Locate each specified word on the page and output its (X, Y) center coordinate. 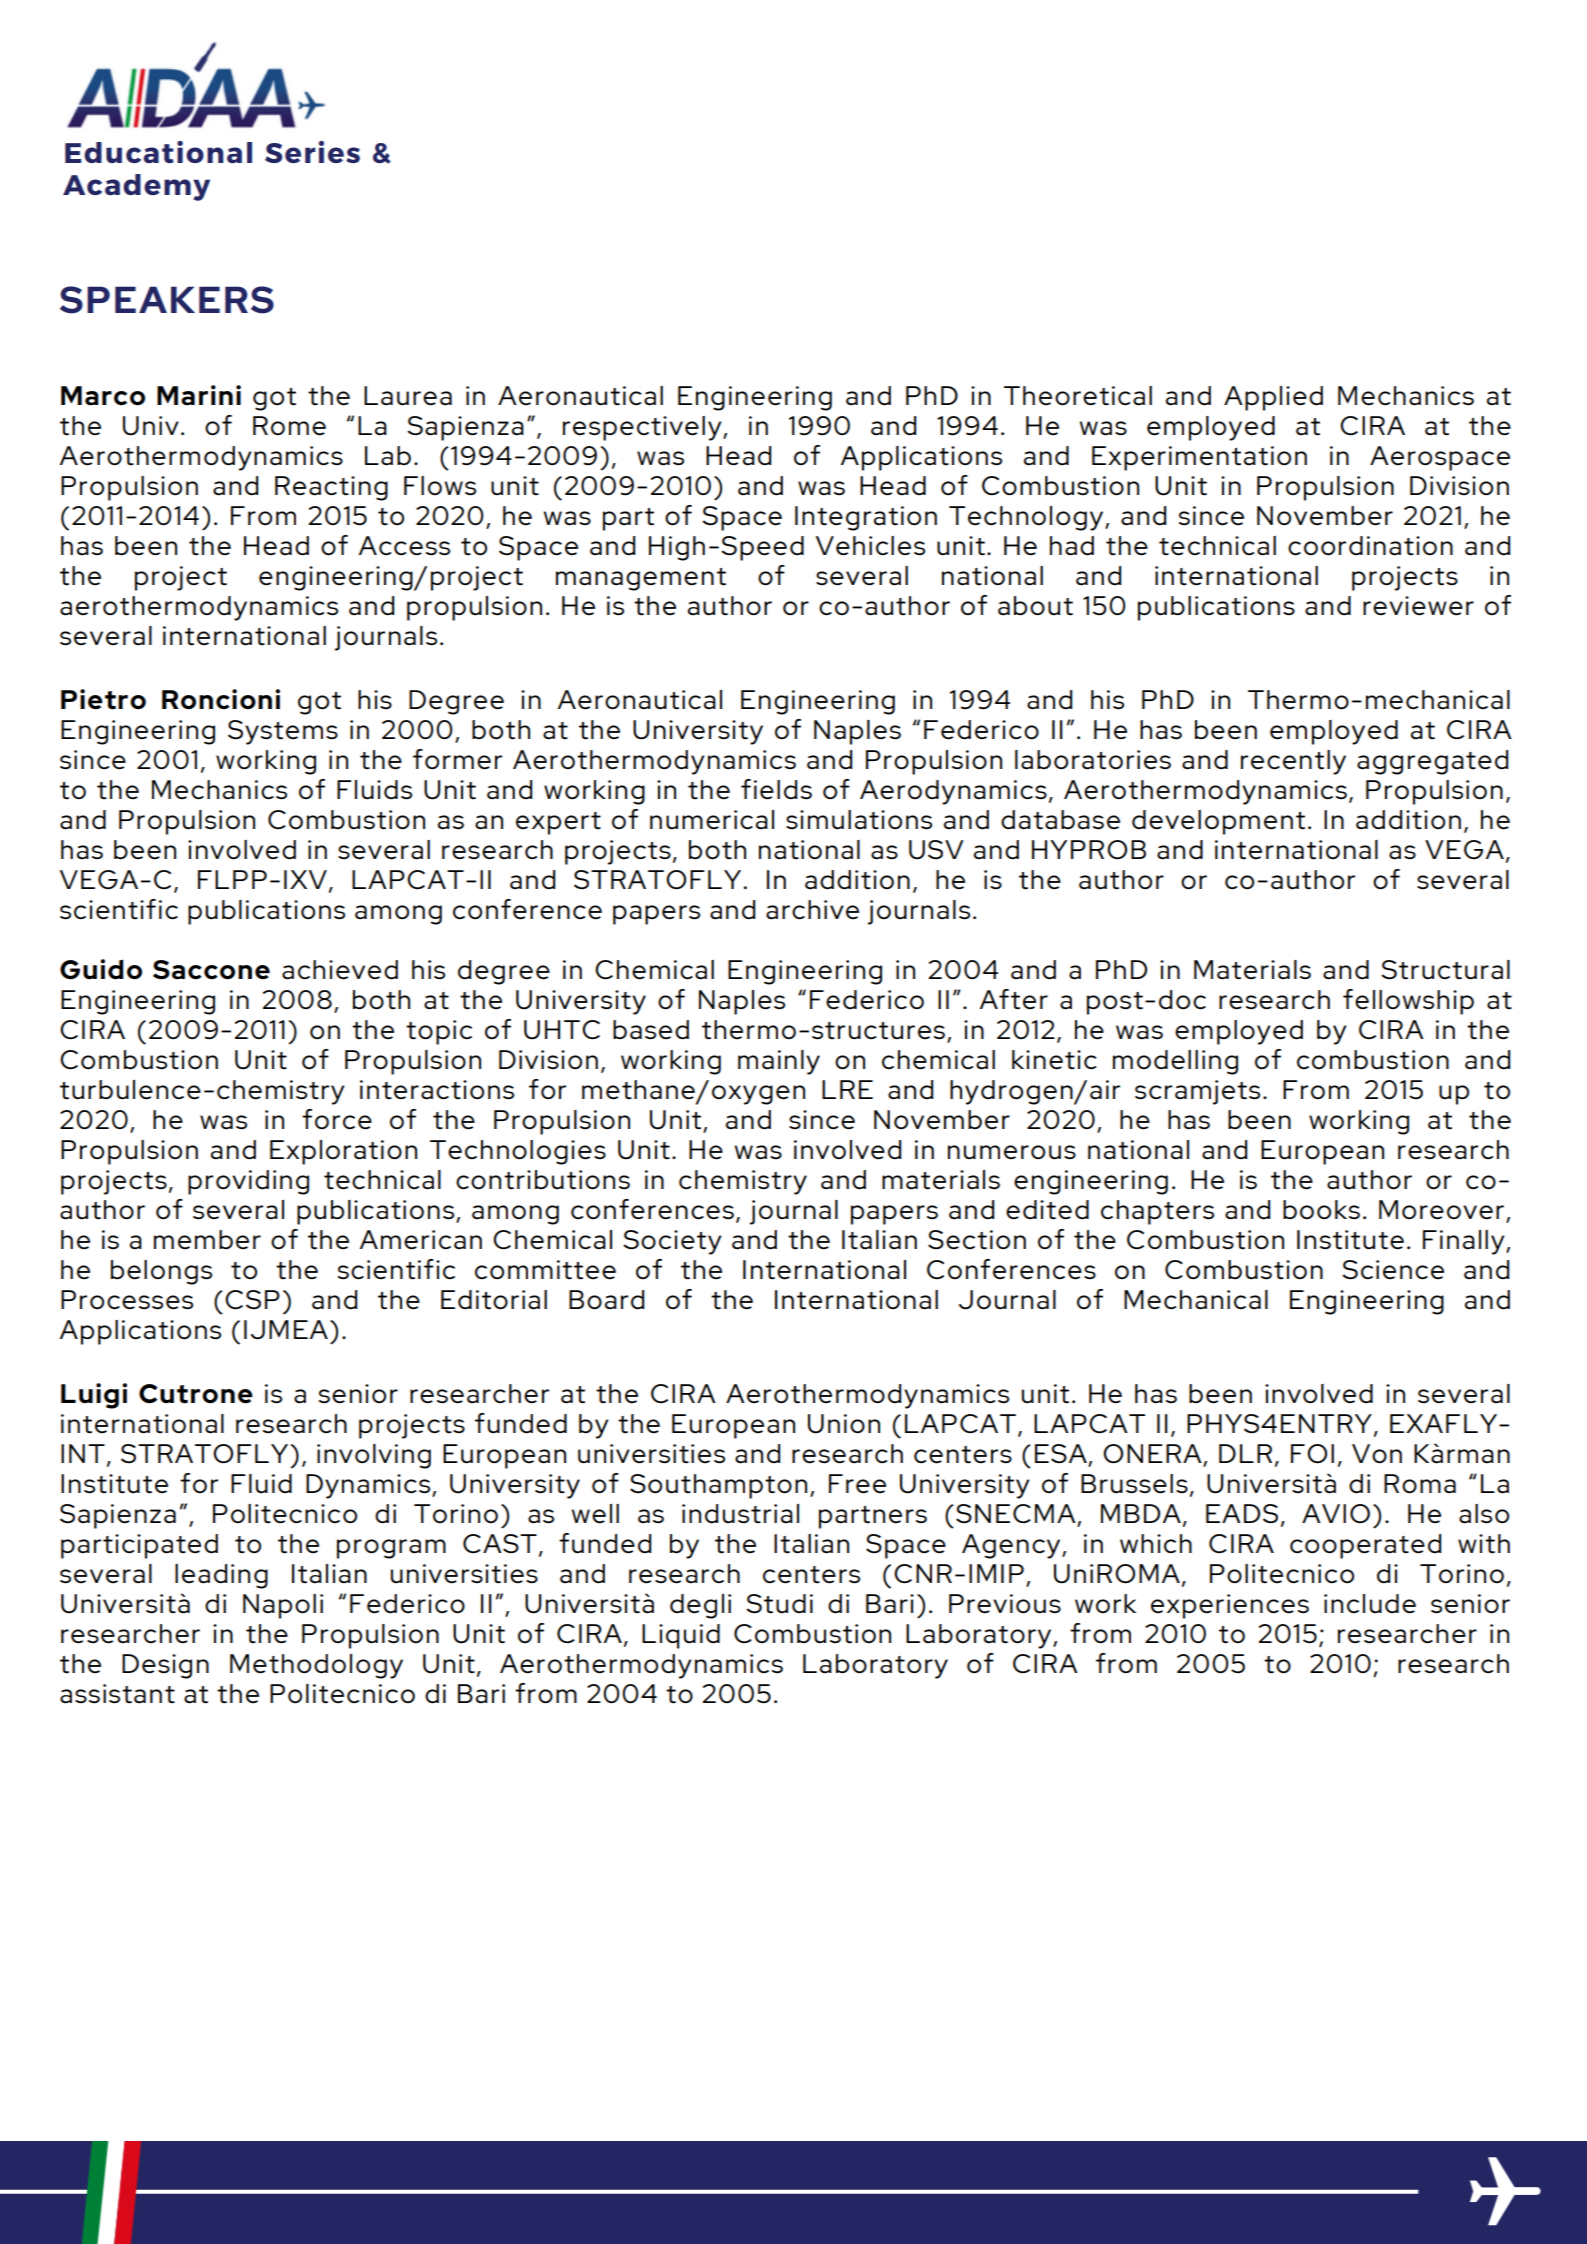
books (1321, 1210)
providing (248, 1182)
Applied (1273, 398)
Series (312, 152)
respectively (643, 428)
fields (776, 789)
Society (672, 1242)
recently (1293, 762)
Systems (283, 732)
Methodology (316, 1666)
